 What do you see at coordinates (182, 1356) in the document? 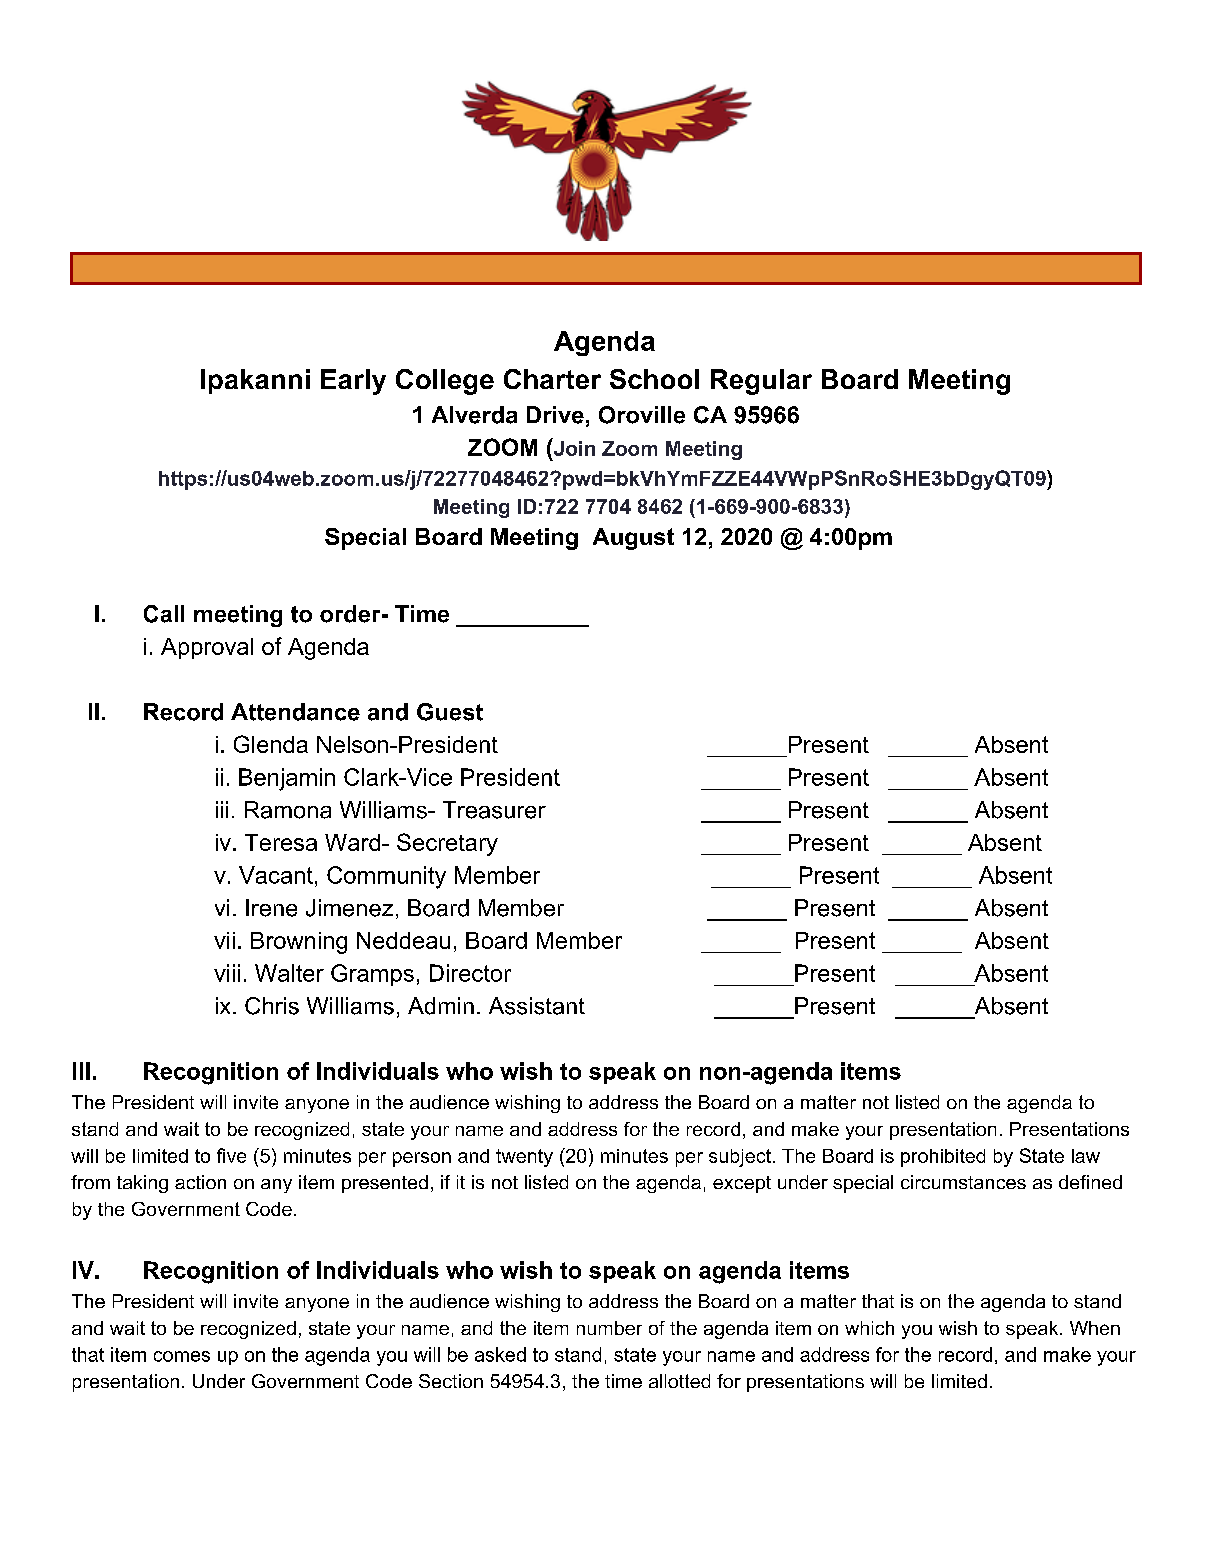
I see `comes` at bounding box center [182, 1356].
